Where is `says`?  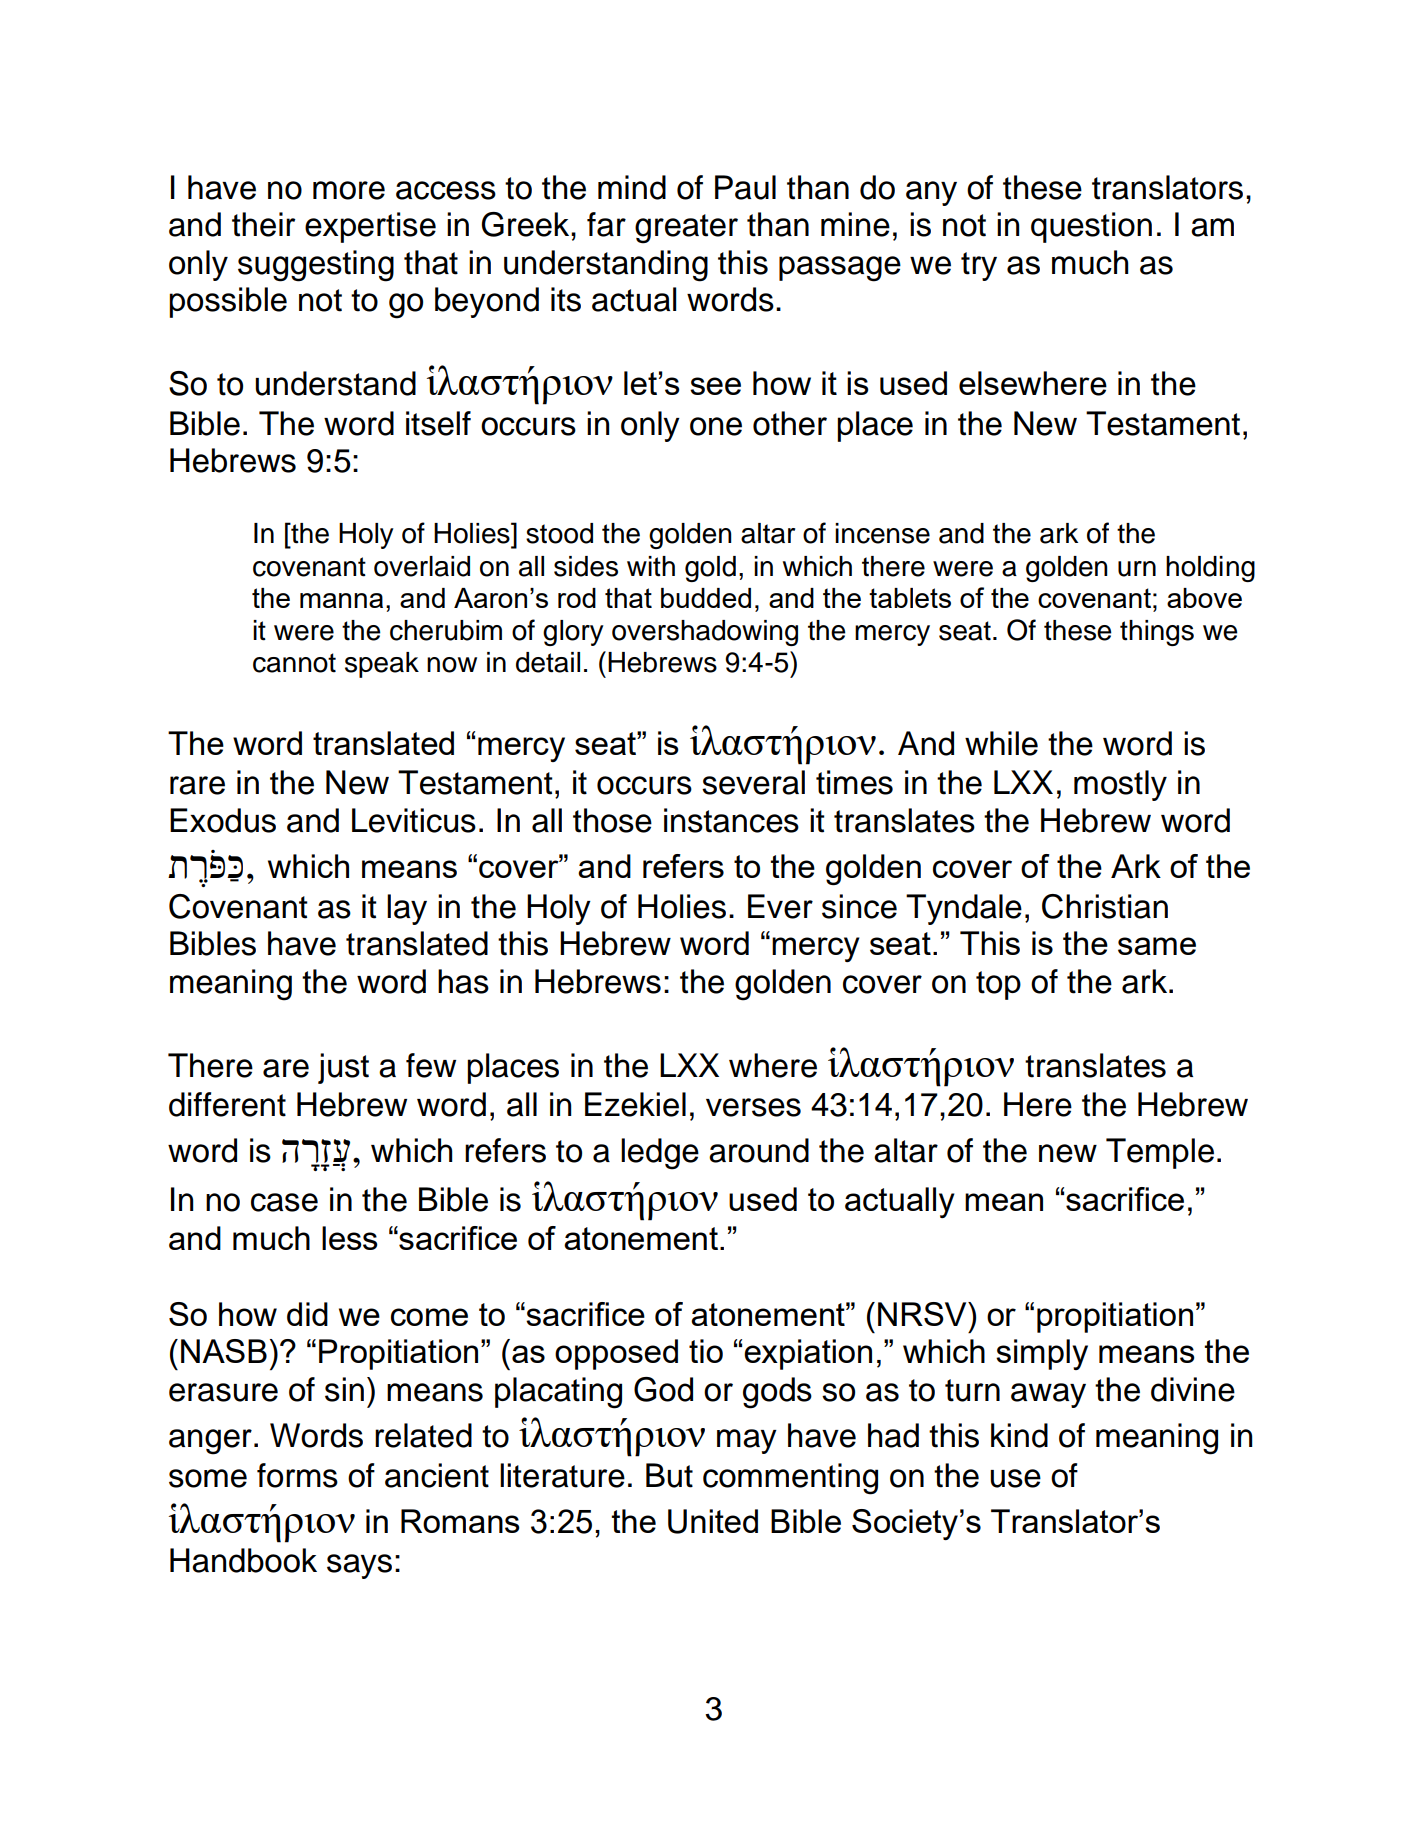 says is located at coordinates (359, 1566).
